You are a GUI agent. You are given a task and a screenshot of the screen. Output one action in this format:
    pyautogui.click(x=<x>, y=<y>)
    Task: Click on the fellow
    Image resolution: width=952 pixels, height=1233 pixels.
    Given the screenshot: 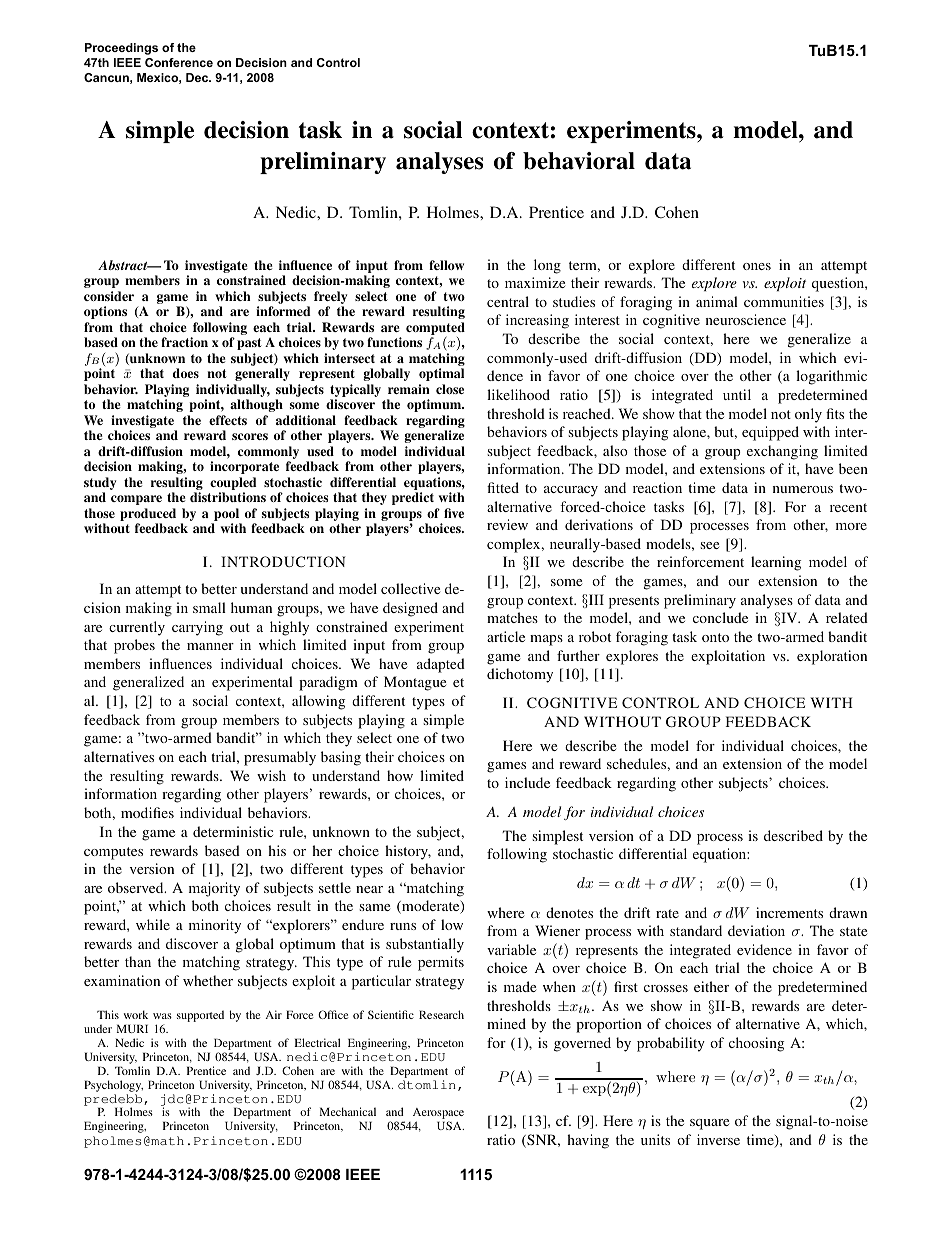 What is the action you would take?
    pyautogui.click(x=446, y=265)
